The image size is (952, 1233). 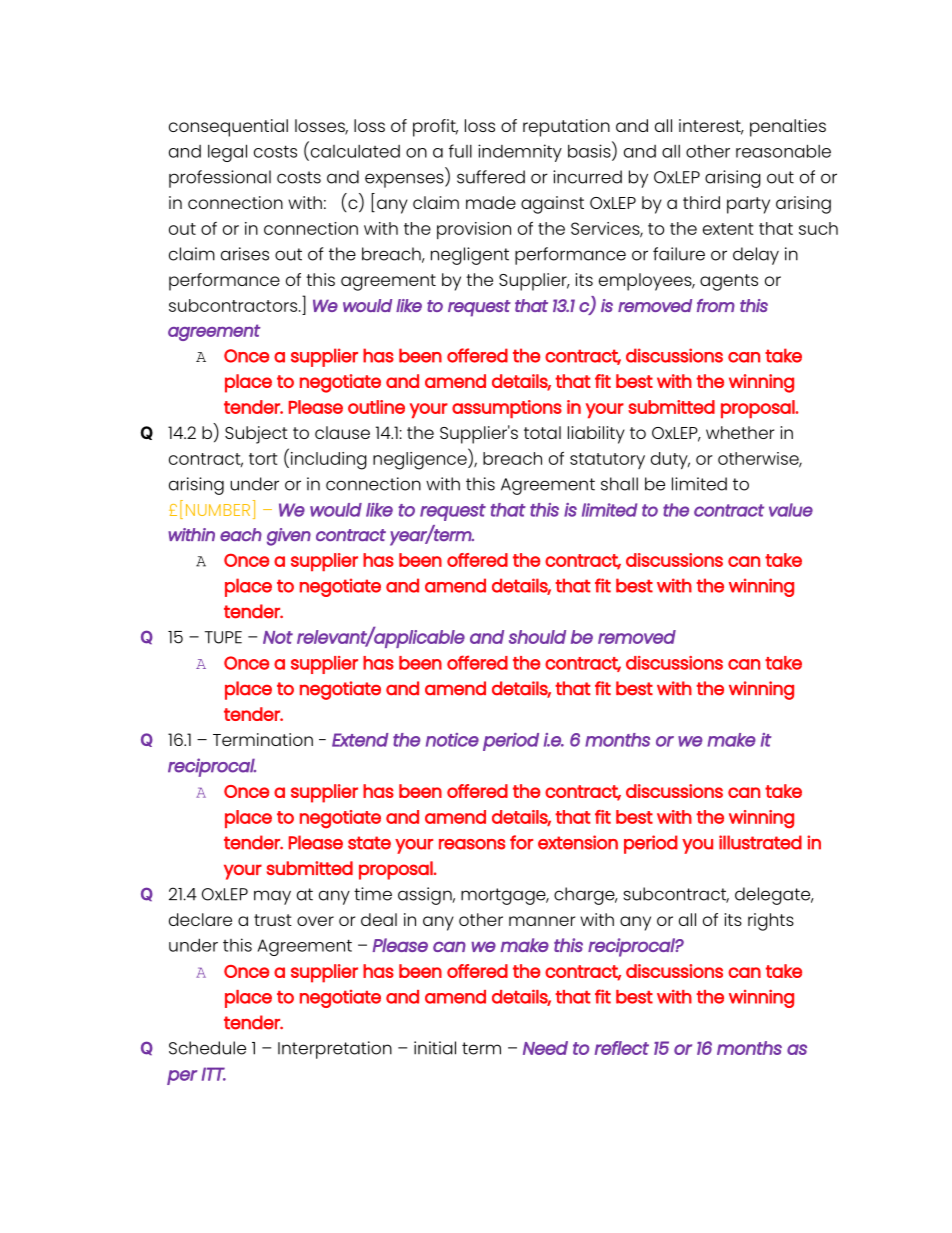 What do you see at coordinates (545, 1048) in the screenshot?
I see `Need` at bounding box center [545, 1048].
